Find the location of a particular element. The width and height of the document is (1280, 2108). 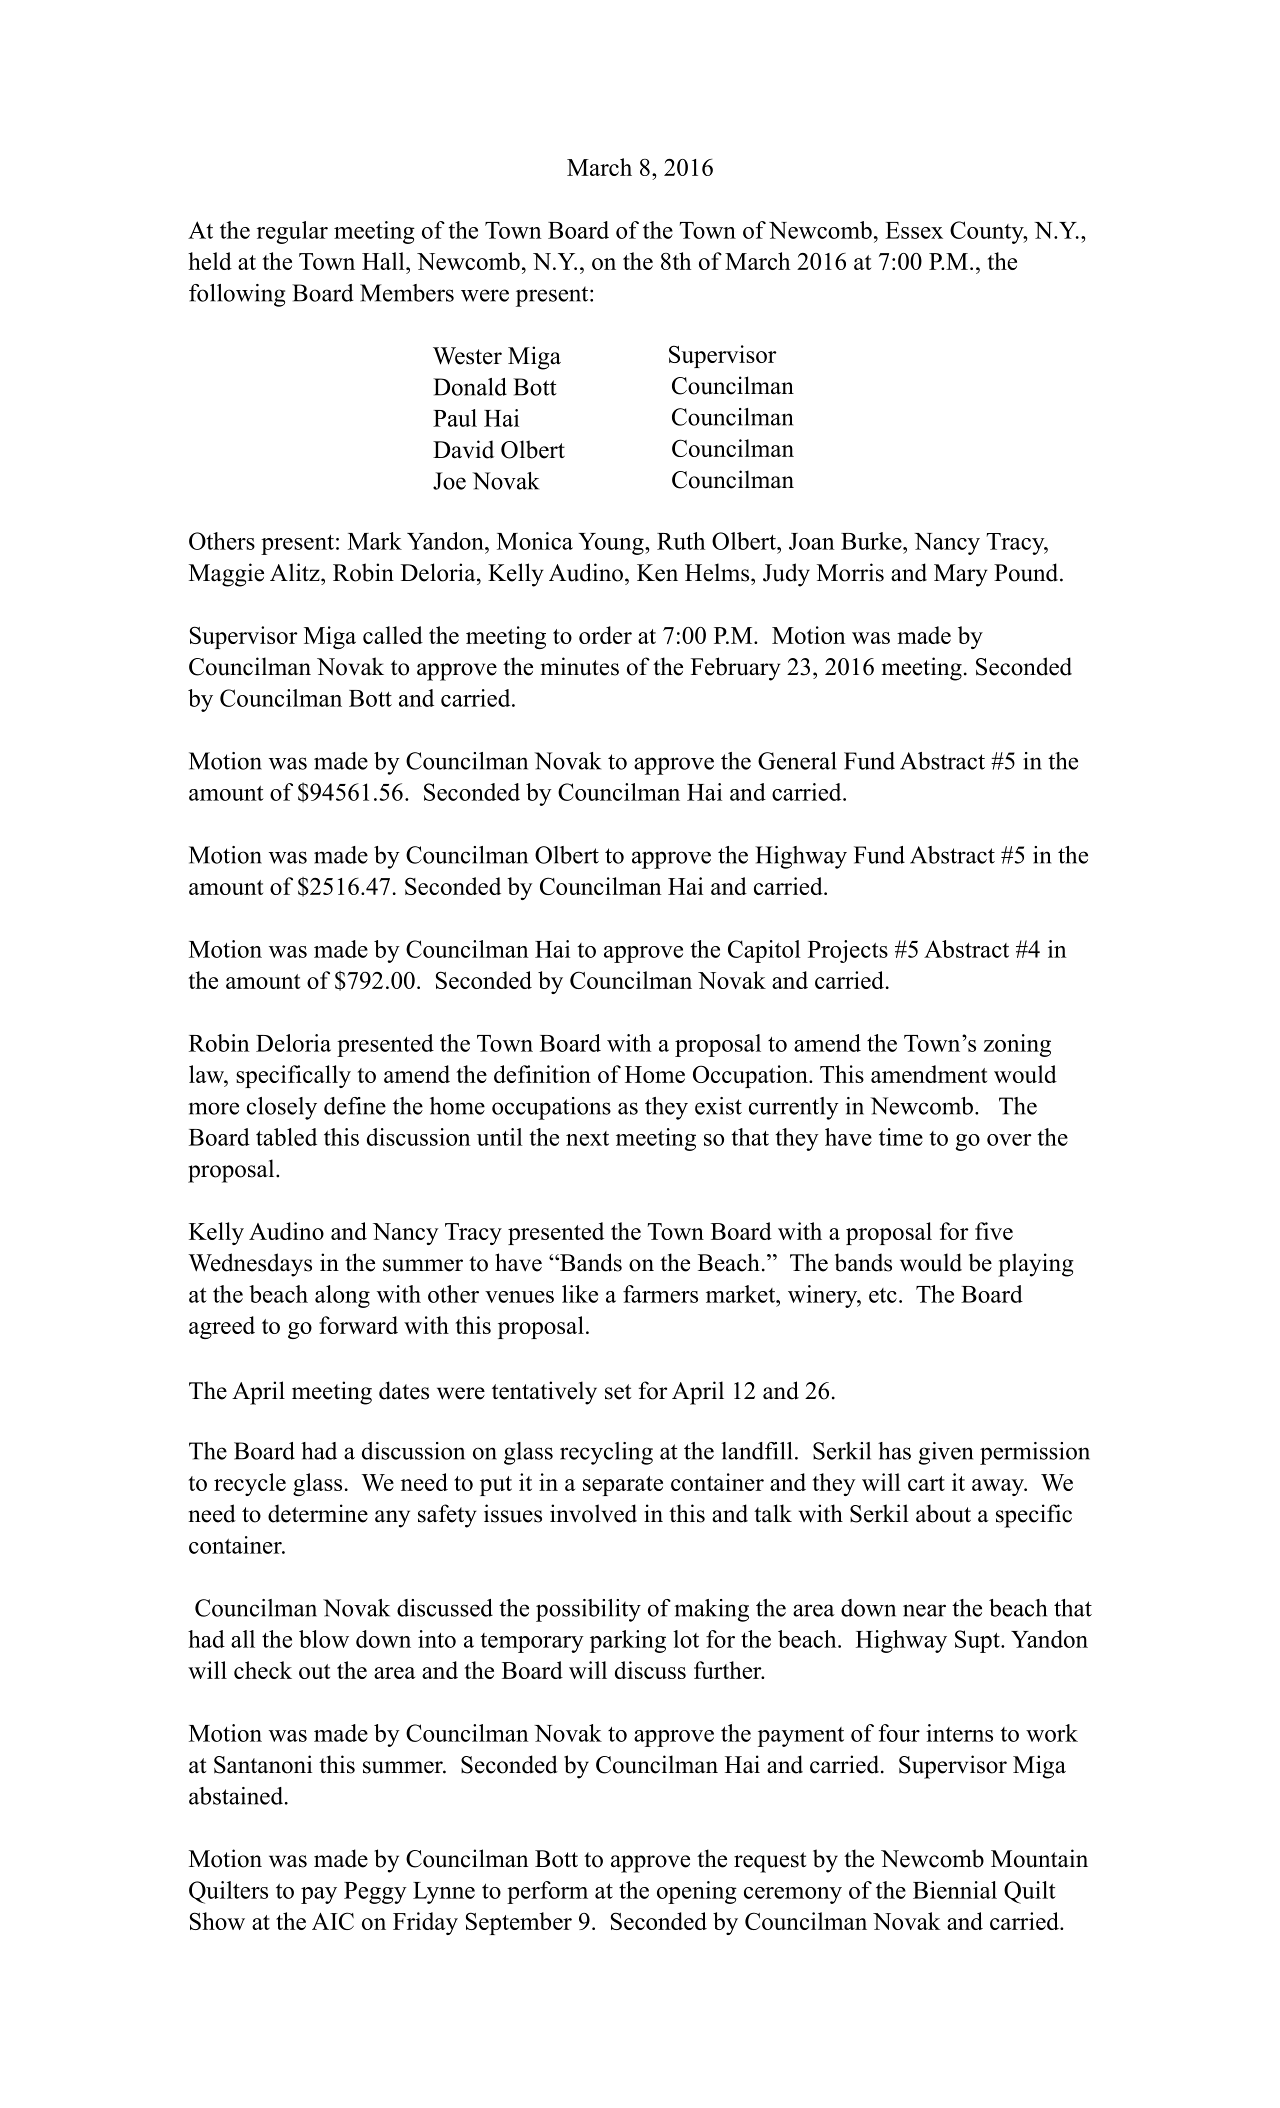

Essex is located at coordinates (914, 230).
